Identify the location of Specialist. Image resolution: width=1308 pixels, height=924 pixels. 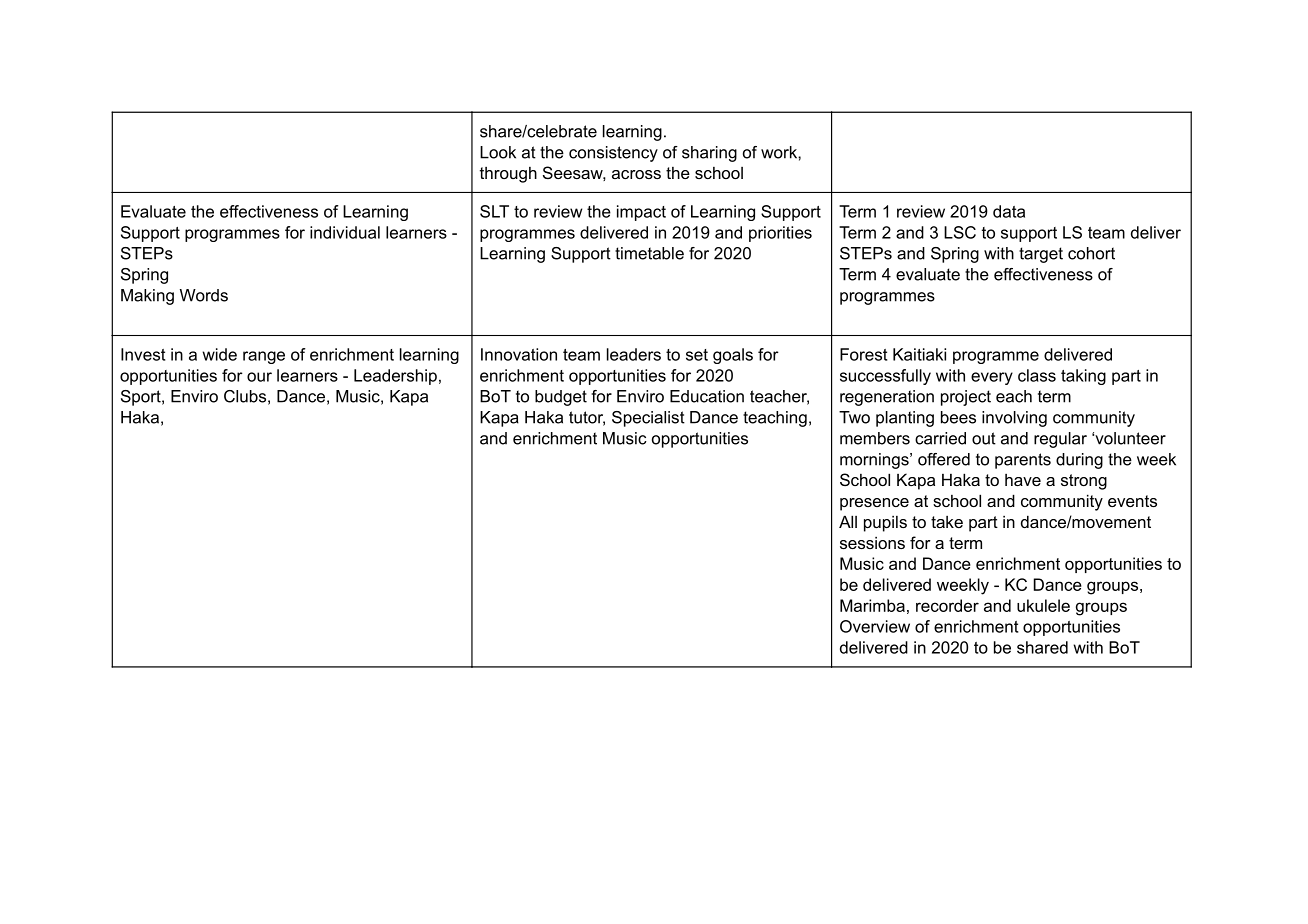
(648, 419).
